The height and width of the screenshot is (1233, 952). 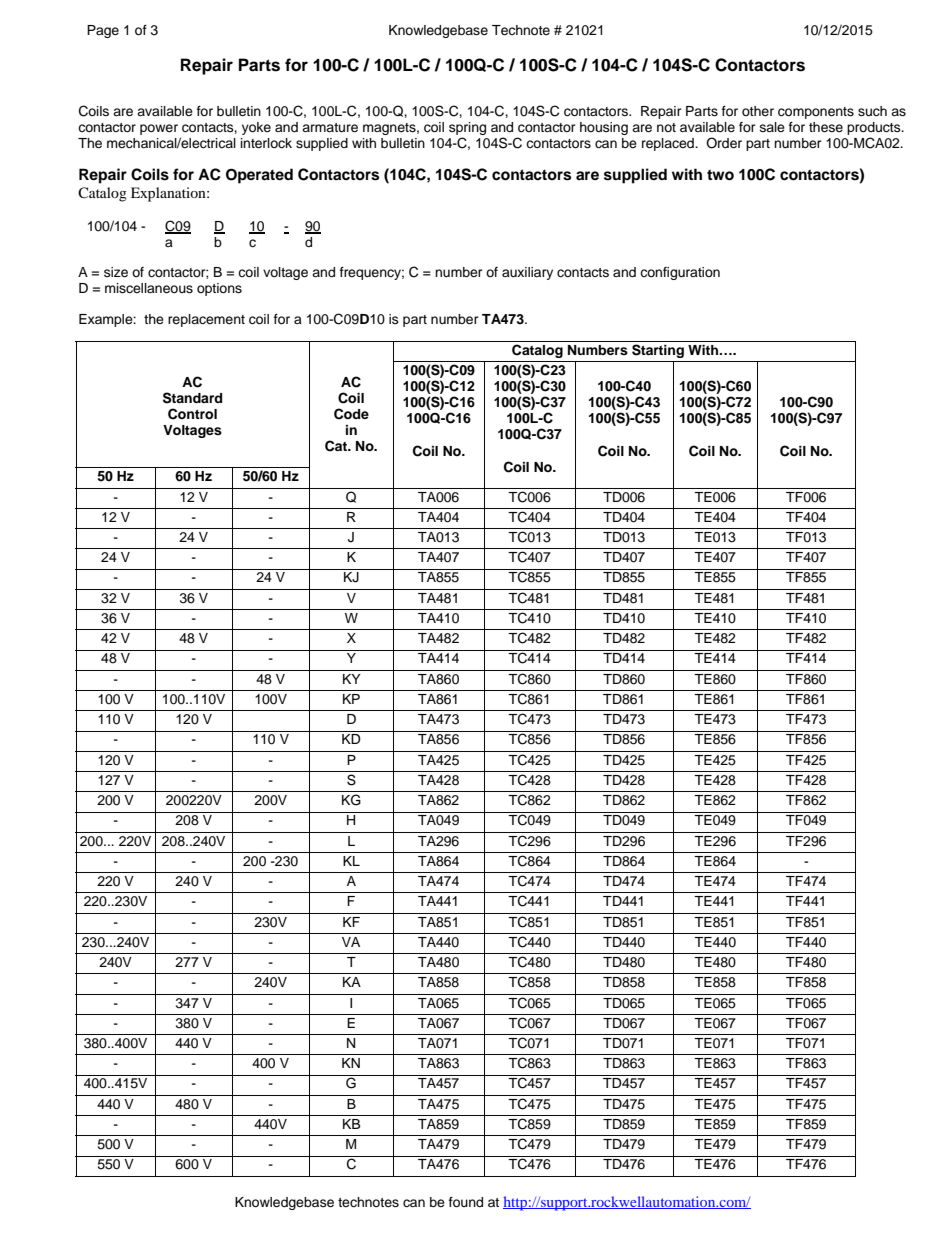 I want to click on found, so click(x=466, y=1202).
